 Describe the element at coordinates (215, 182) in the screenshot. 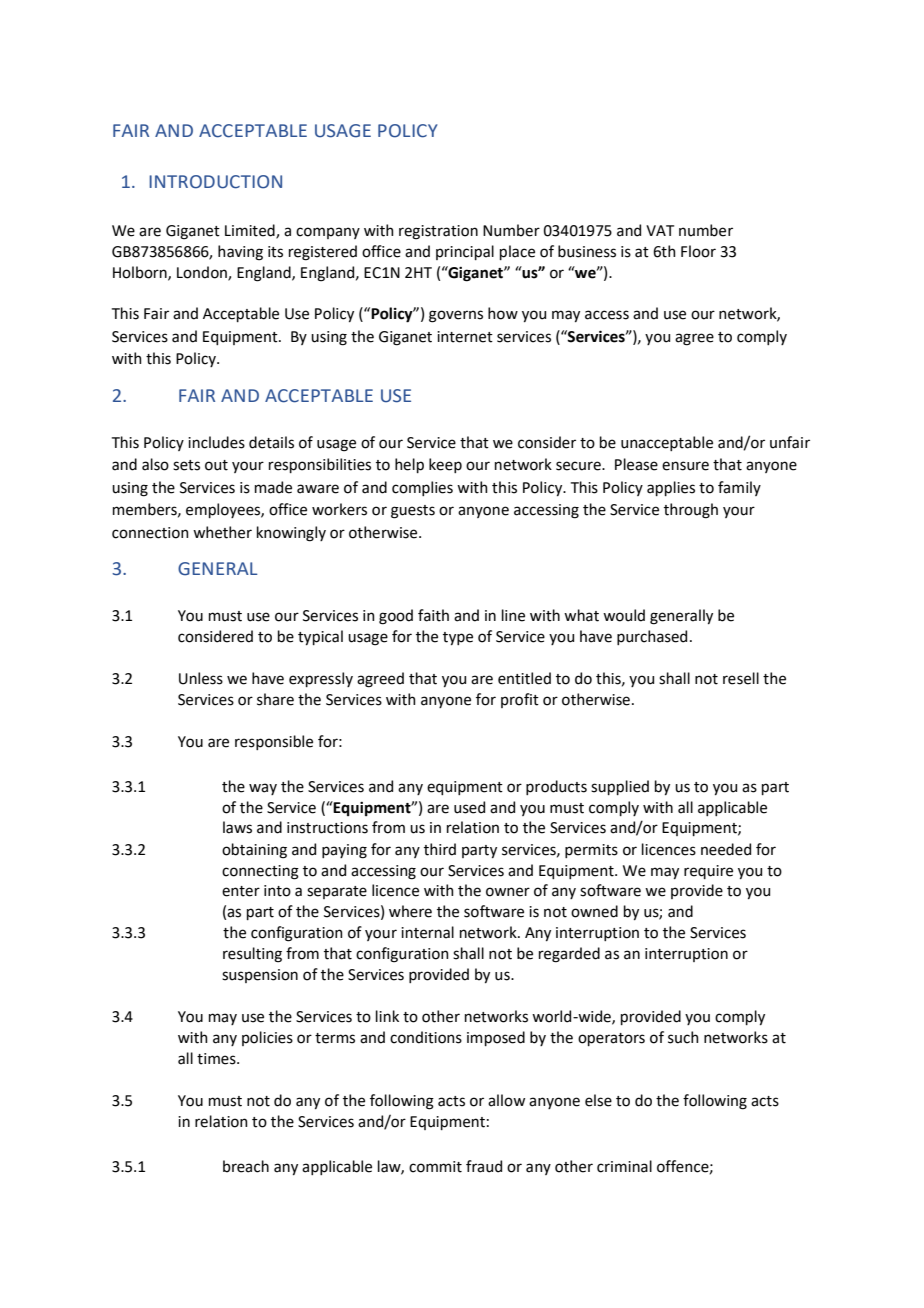

I see `INTRODUCTION` at that location.
